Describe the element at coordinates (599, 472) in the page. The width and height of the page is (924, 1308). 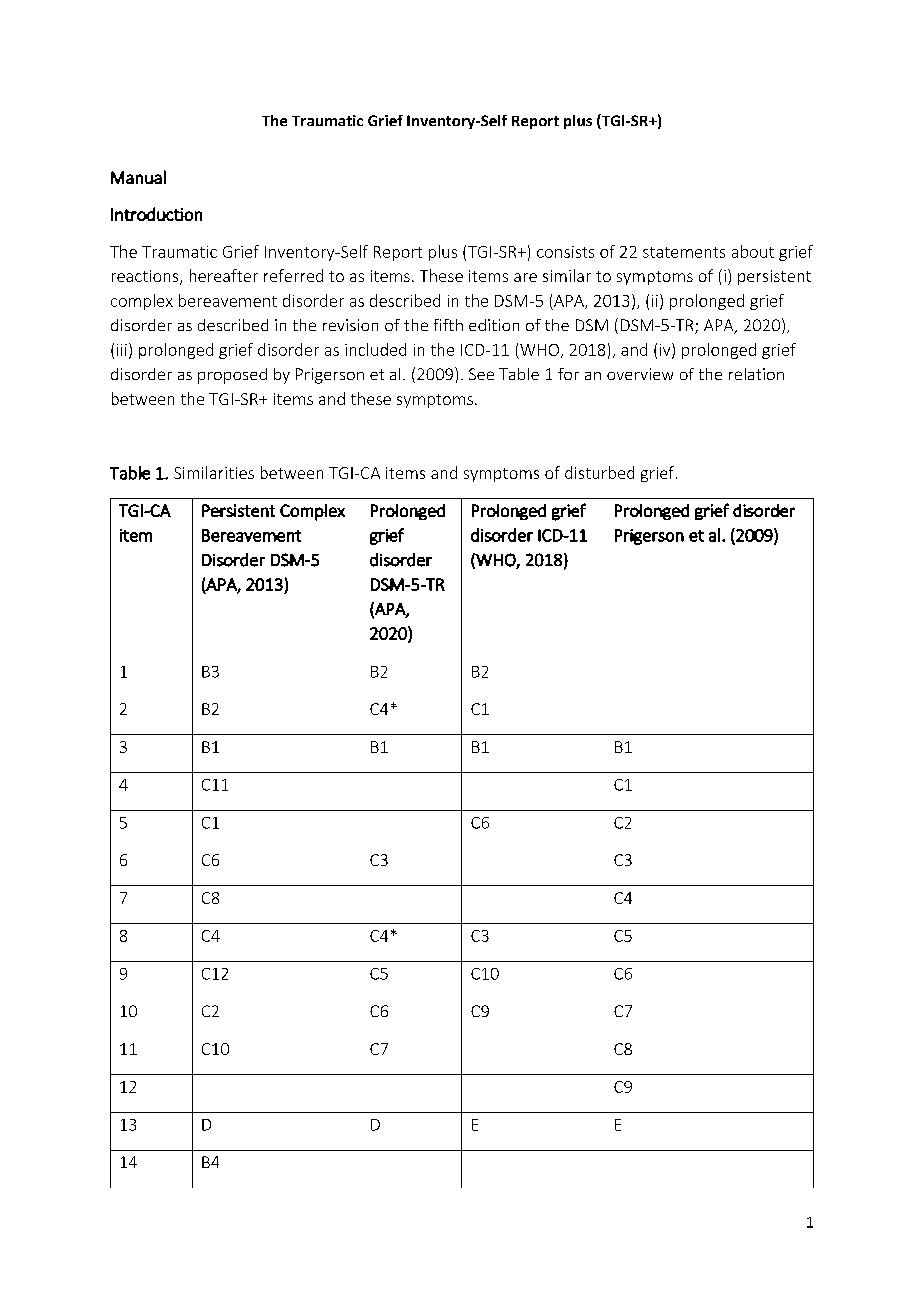
I see `disturbed` at that location.
